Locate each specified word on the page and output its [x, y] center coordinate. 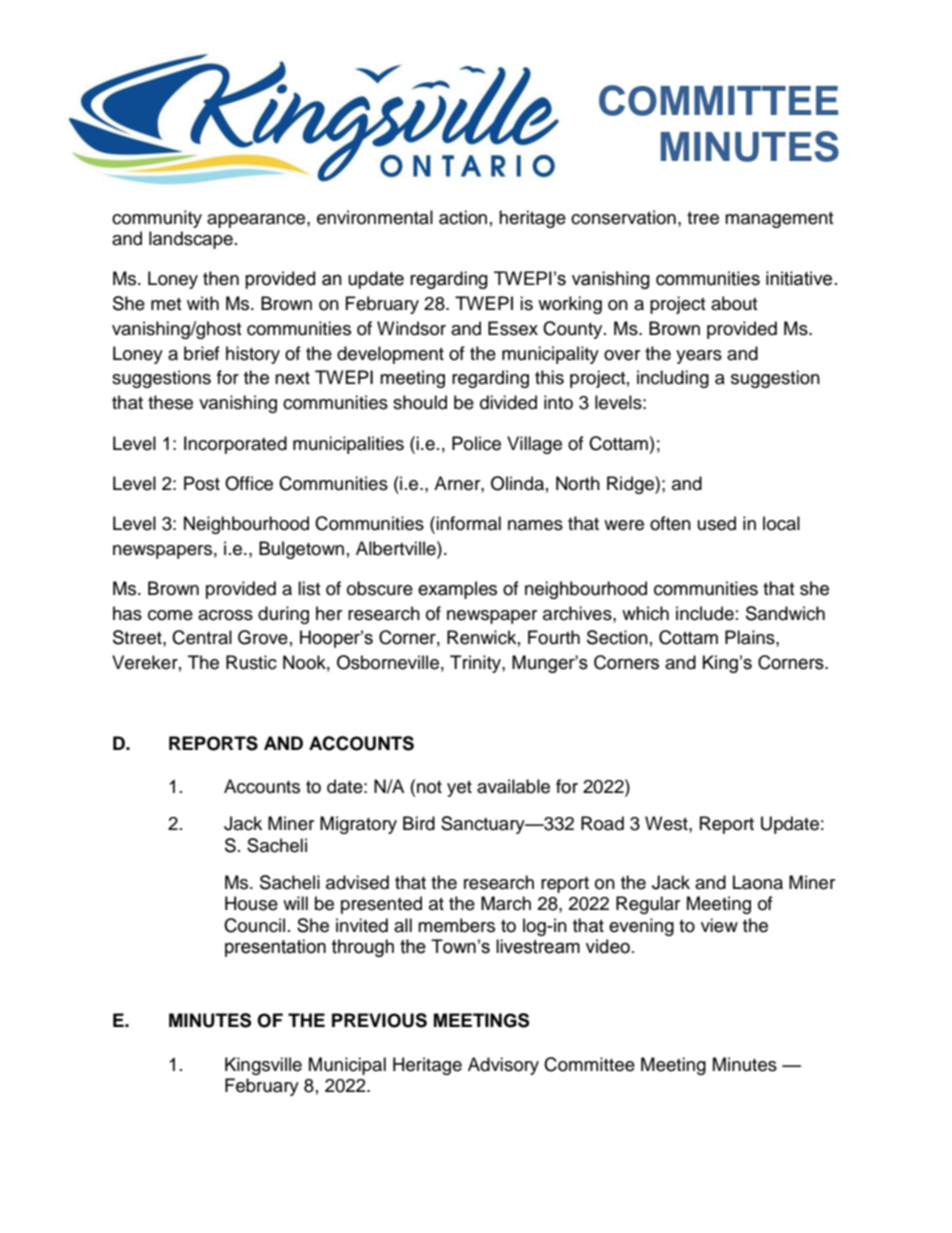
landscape [191, 240]
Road [602, 823]
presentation [275, 948]
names [535, 525]
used [717, 523]
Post [202, 483]
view [719, 925]
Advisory [503, 1066]
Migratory [358, 825]
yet [459, 789]
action [463, 217]
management [779, 220]
